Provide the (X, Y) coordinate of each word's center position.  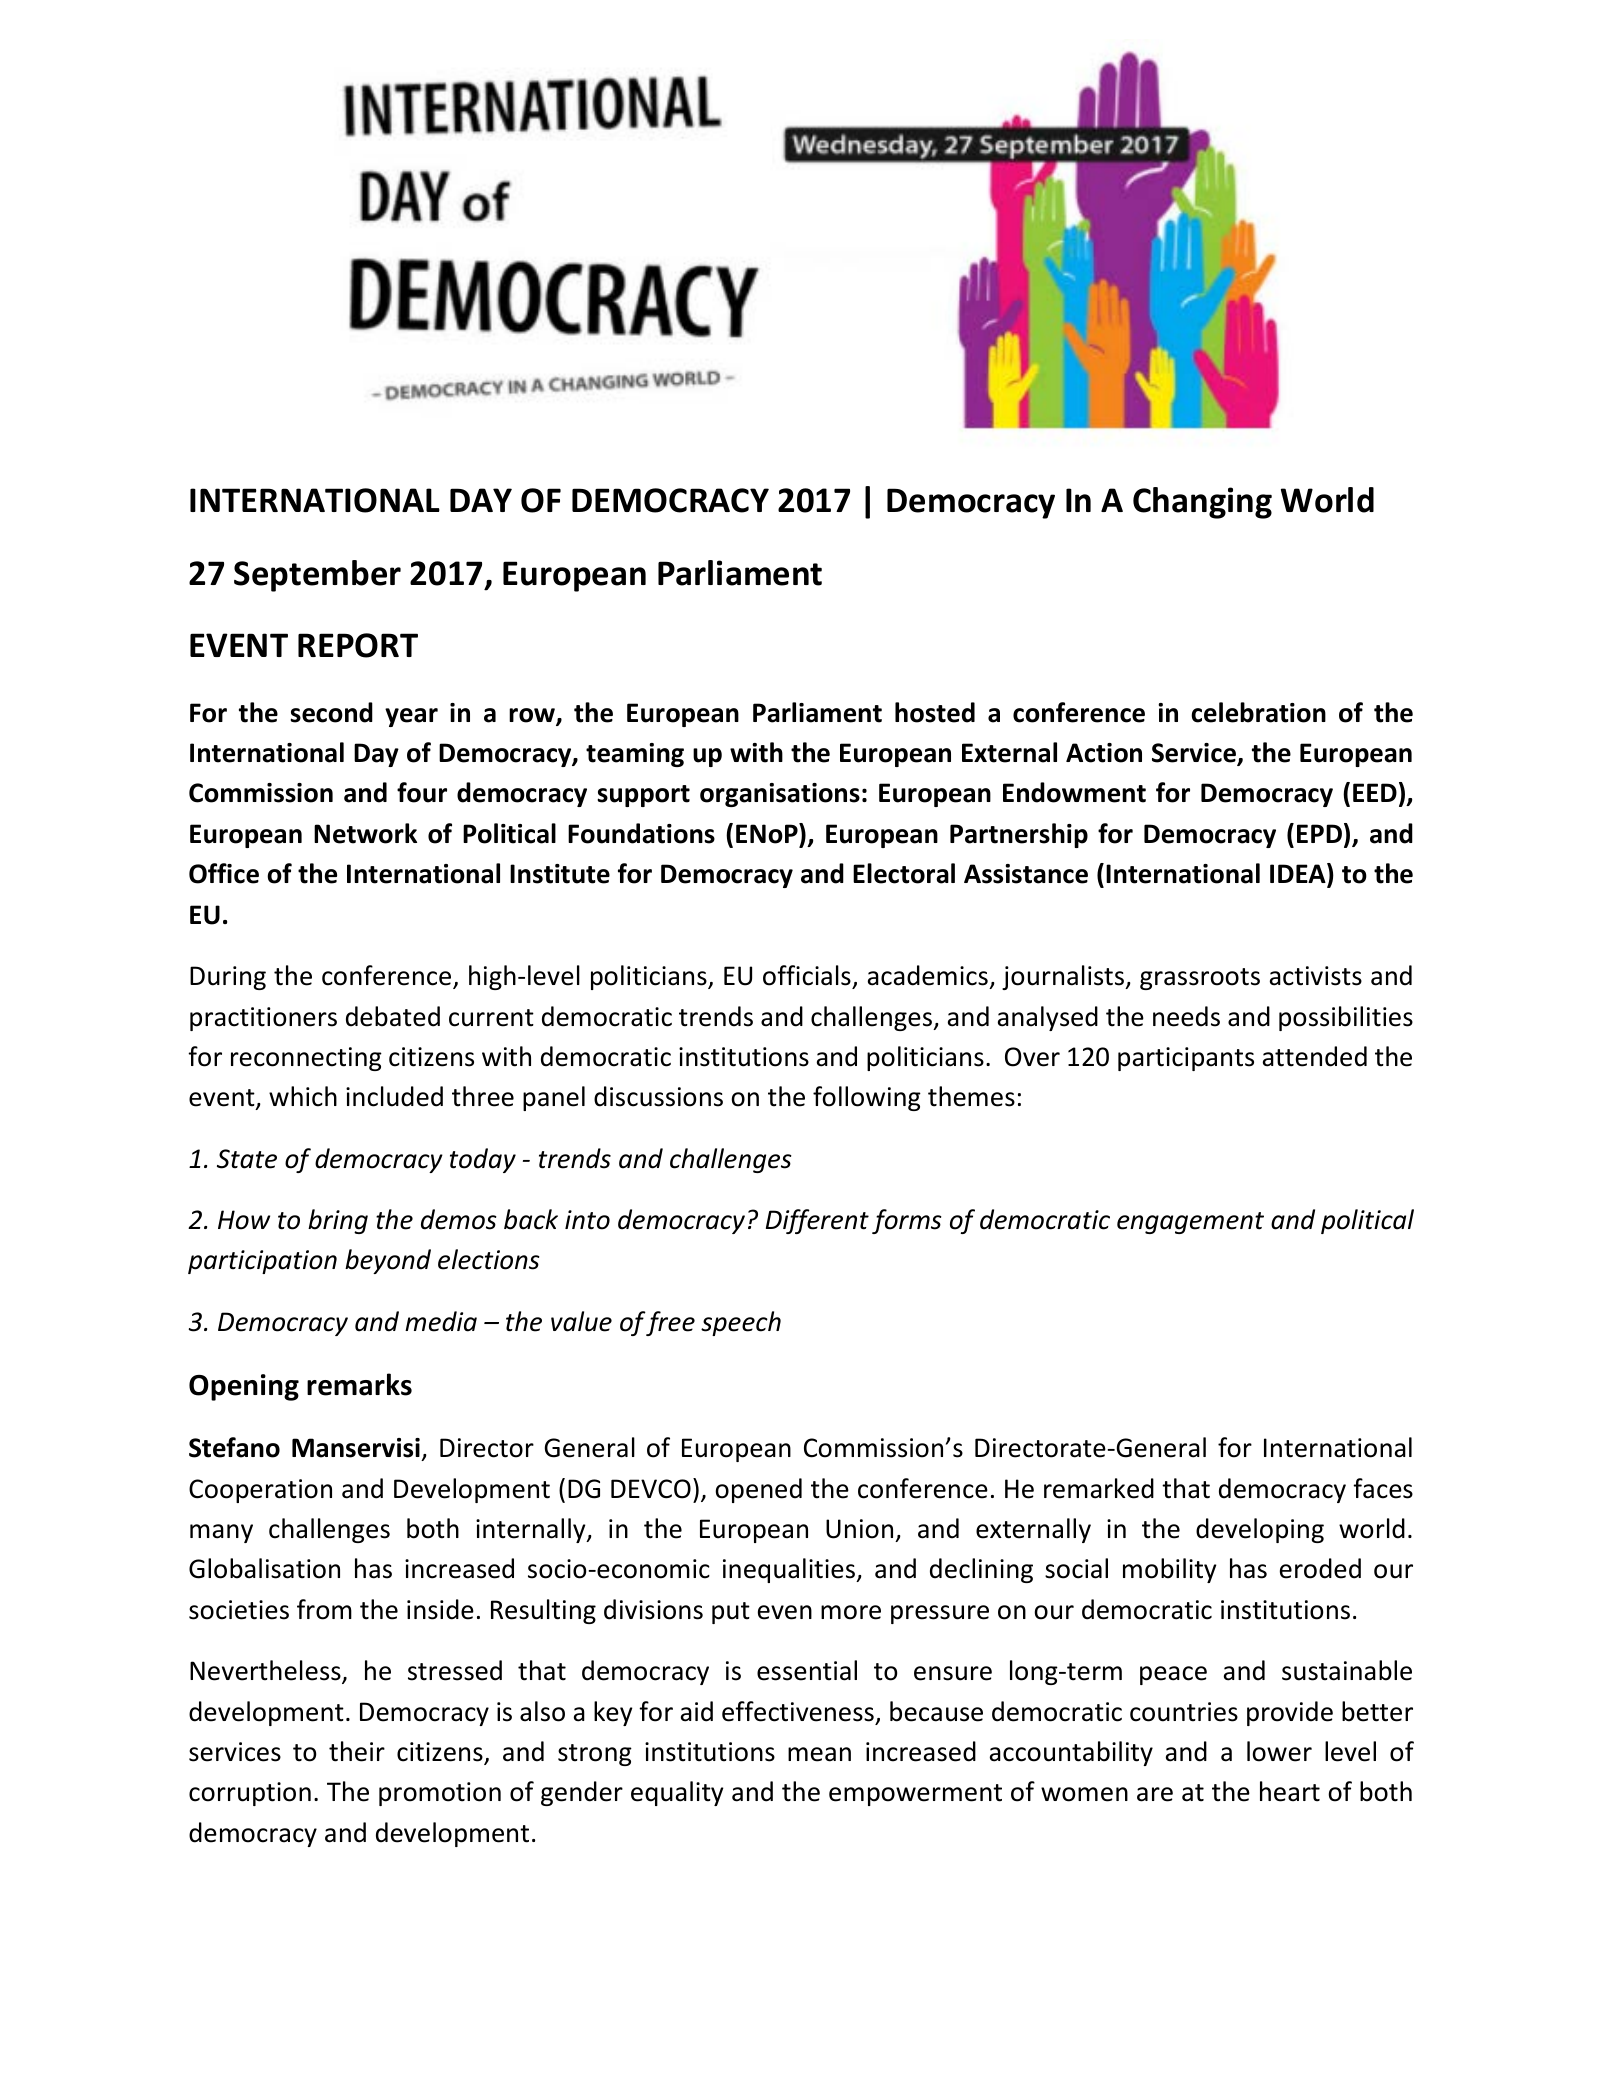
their (357, 1751)
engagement (1190, 1223)
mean (819, 1754)
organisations (780, 795)
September (317, 576)
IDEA (1299, 874)
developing (1260, 1530)
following (867, 1098)
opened (758, 1490)
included (394, 1096)
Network (365, 833)
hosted (935, 712)
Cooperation (260, 1491)
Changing (1202, 503)
